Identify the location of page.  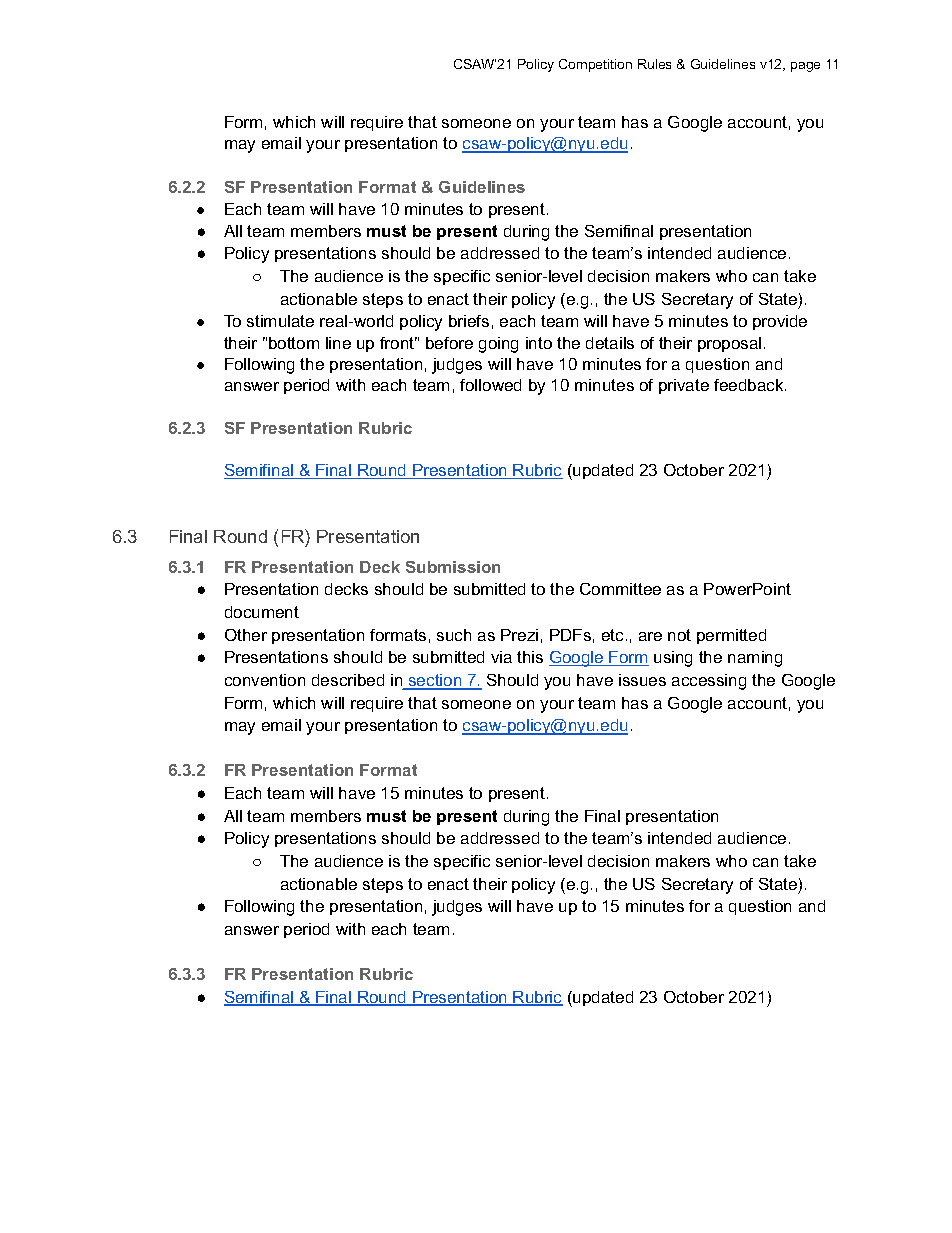
(805, 67).
